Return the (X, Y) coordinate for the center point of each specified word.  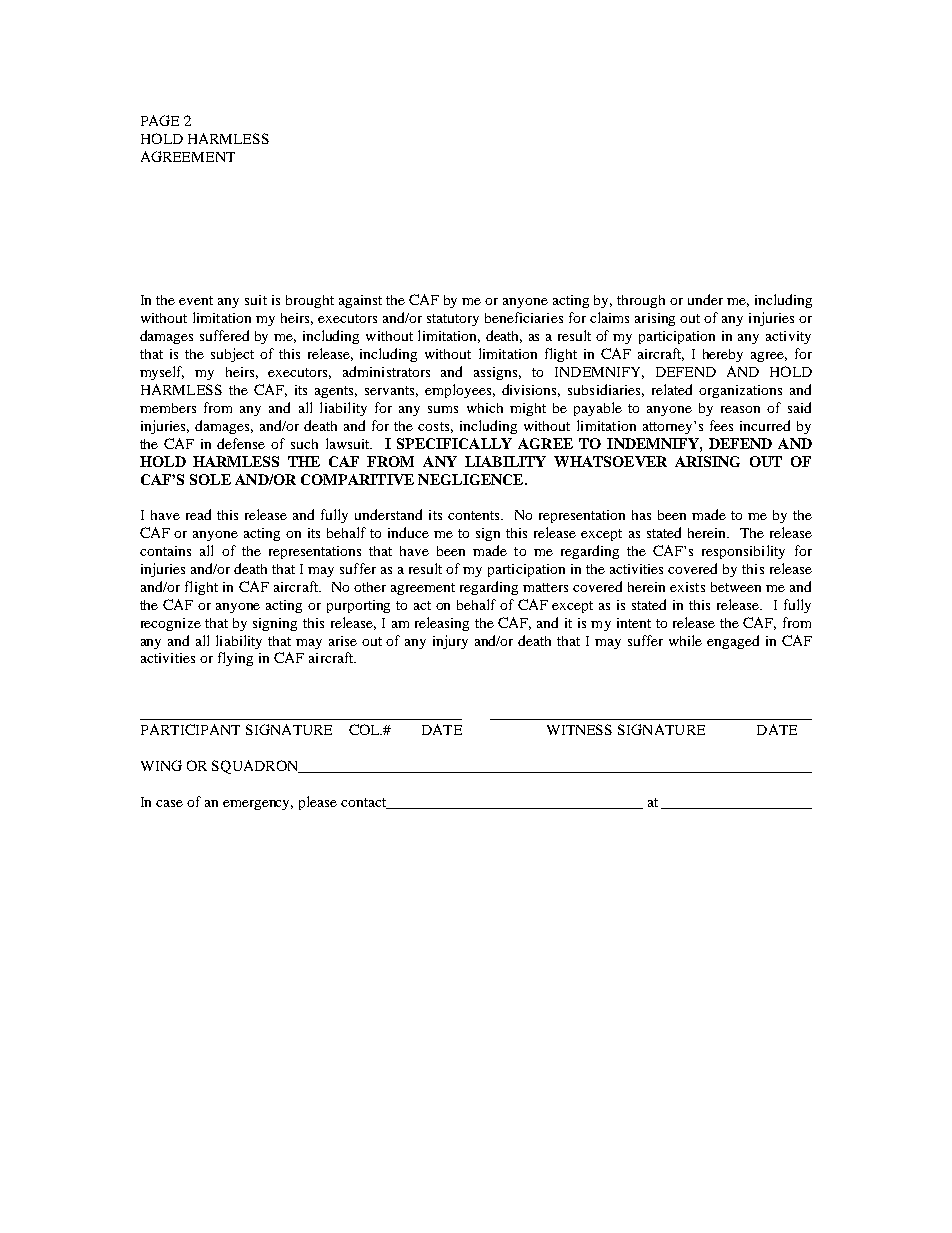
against (360, 301)
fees (721, 425)
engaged (733, 642)
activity (788, 337)
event (196, 300)
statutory (453, 320)
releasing (442, 624)
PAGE (160, 120)
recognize (171, 624)
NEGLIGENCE (472, 479)
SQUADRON (256, 767)
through (641, 301)
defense (241, 443)
